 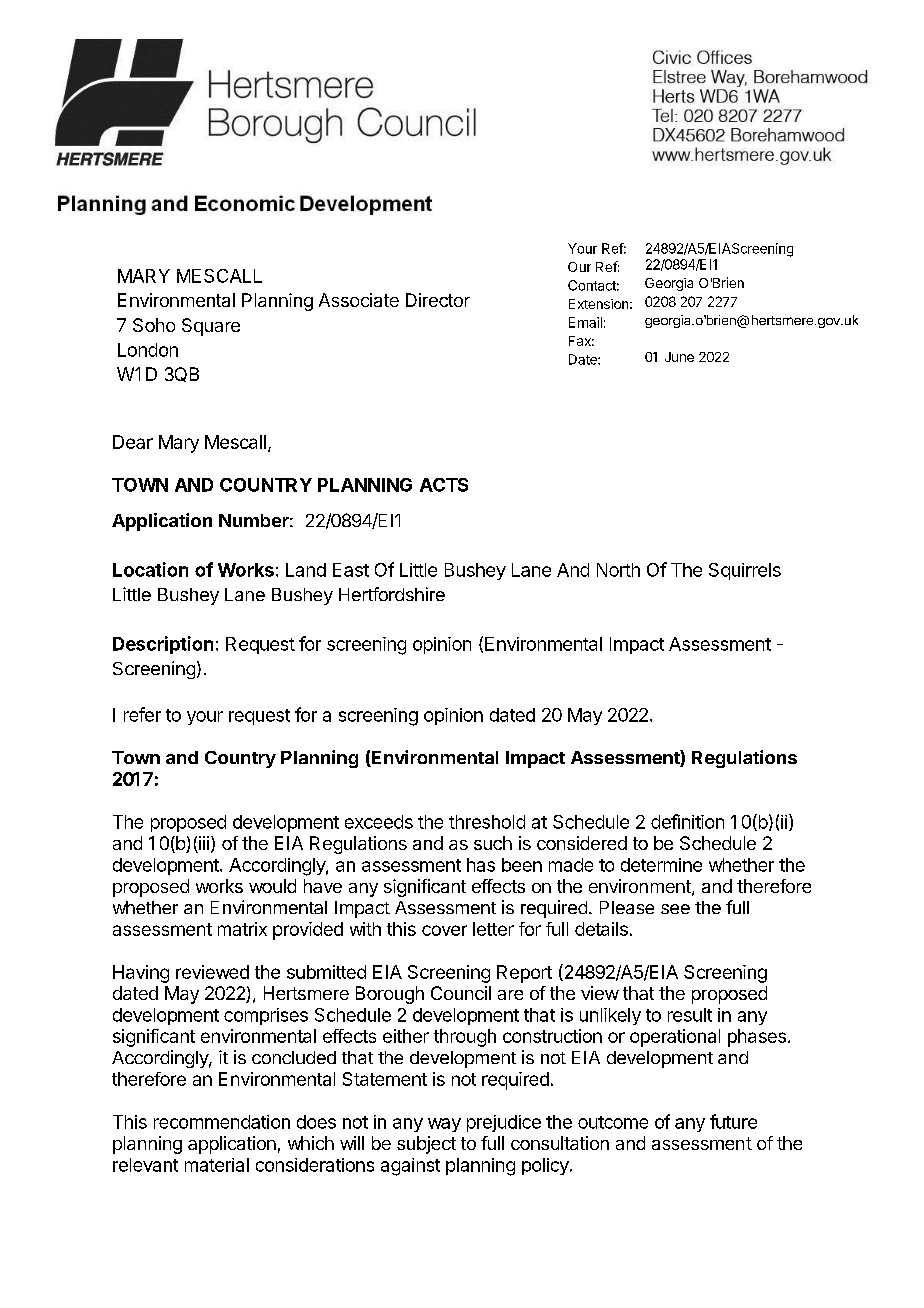 What do you see at coordinates (679, 357) in the image?
I see `June` at bounding box center [679, 357].
